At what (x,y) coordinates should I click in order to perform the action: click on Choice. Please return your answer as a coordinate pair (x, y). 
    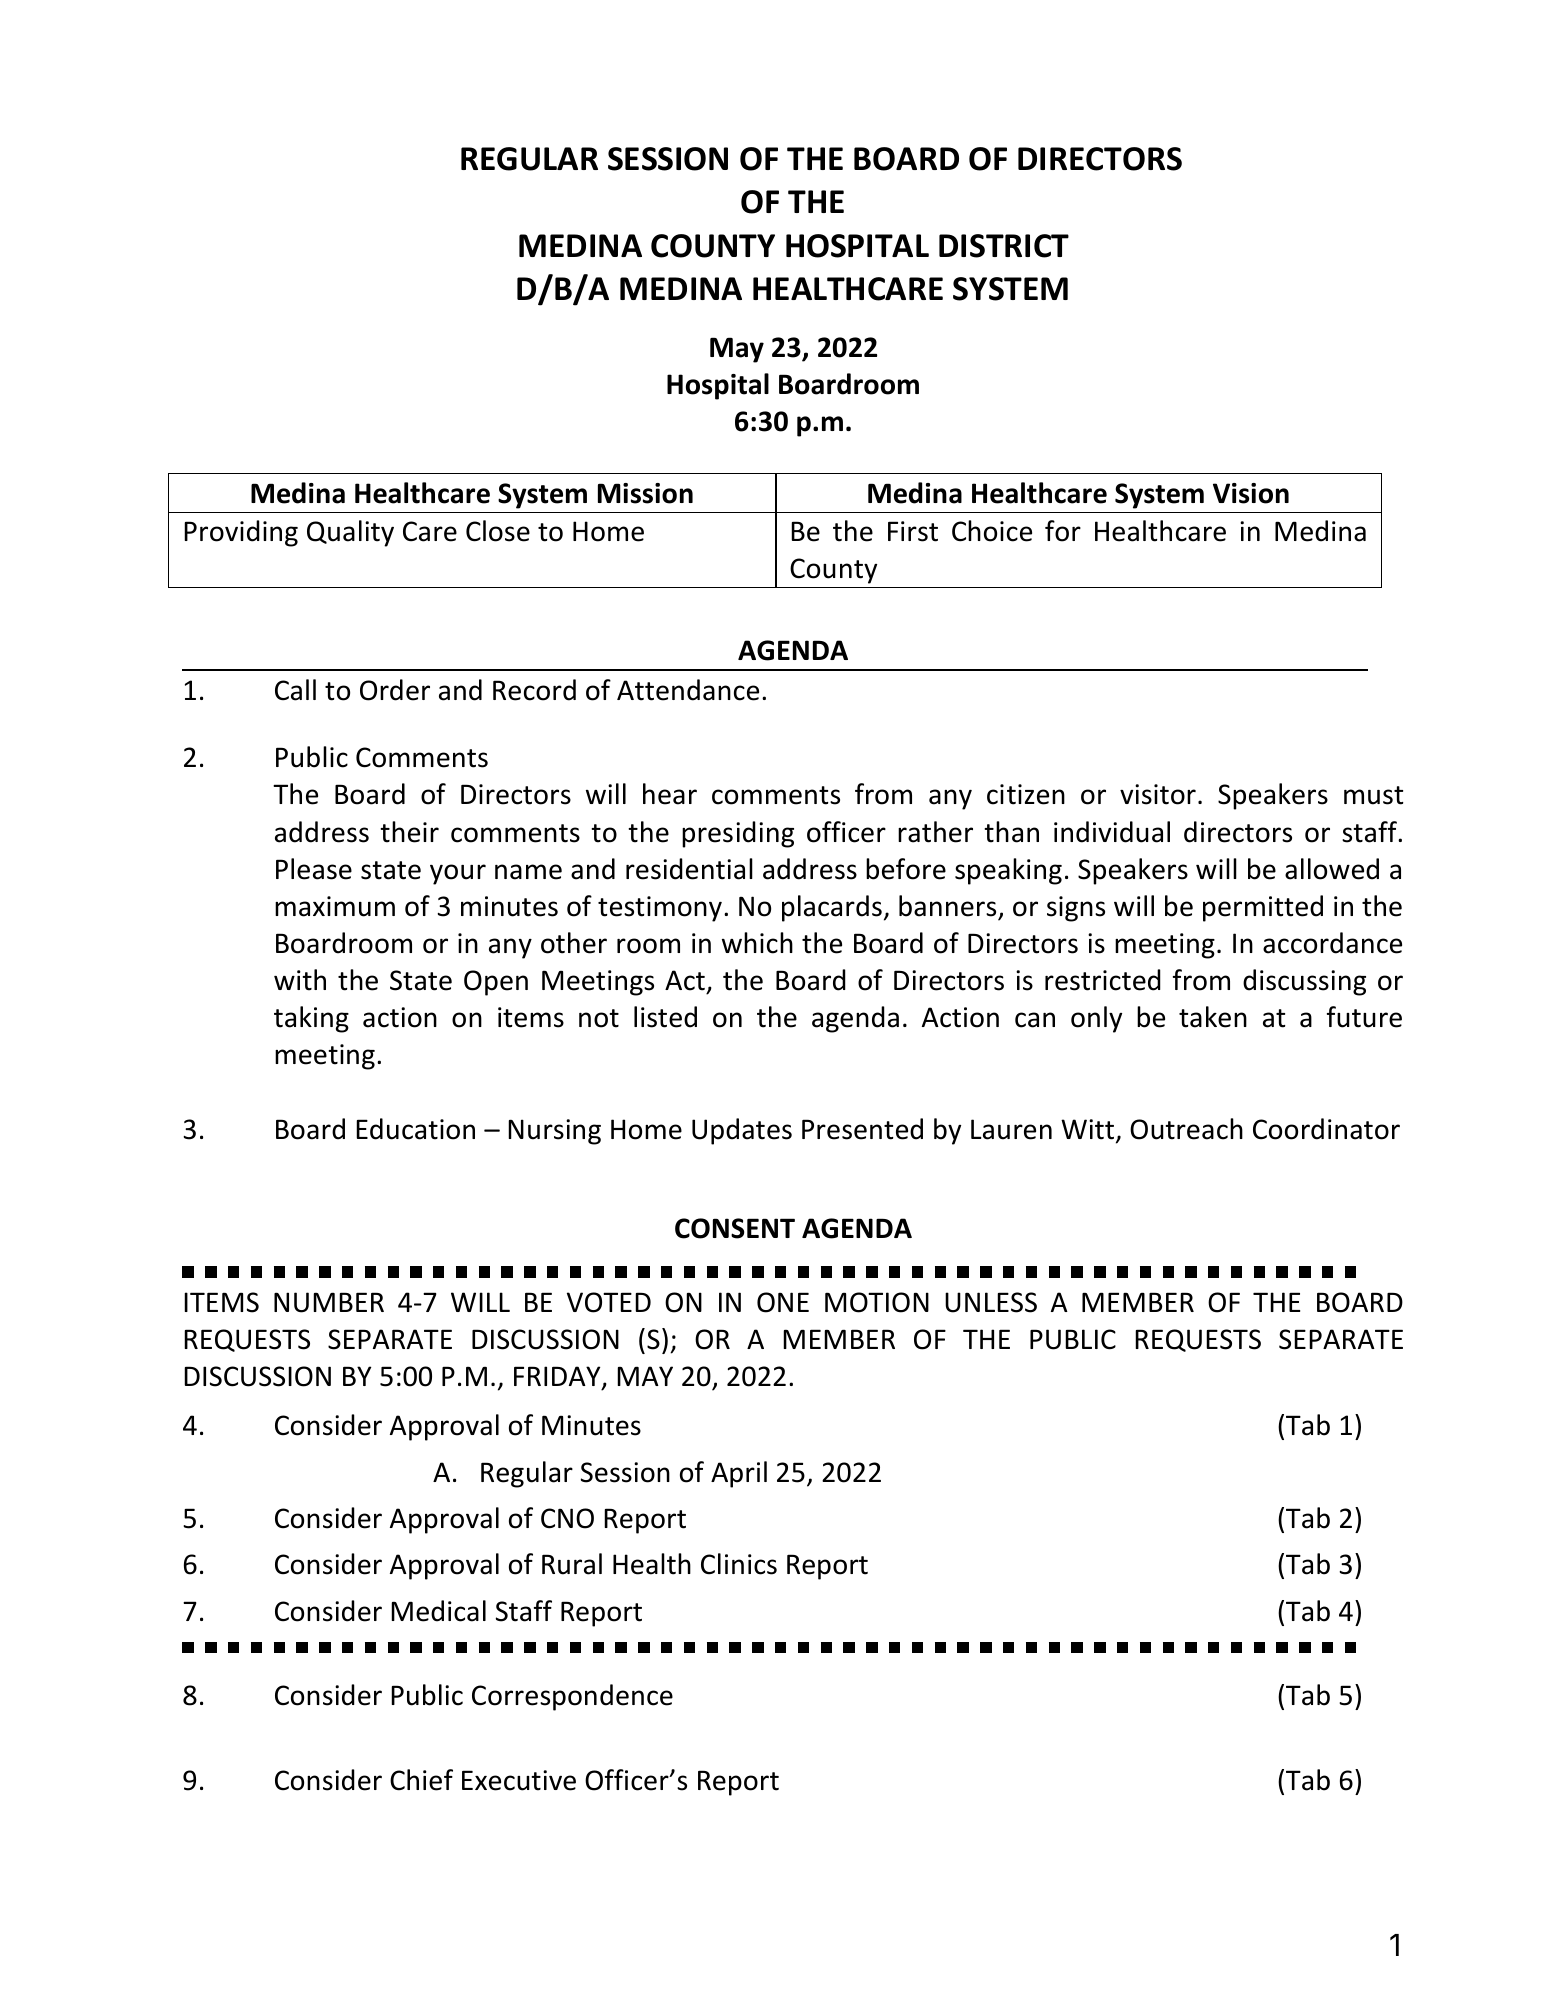
    Looking at the image, I should click on (992, 531).
